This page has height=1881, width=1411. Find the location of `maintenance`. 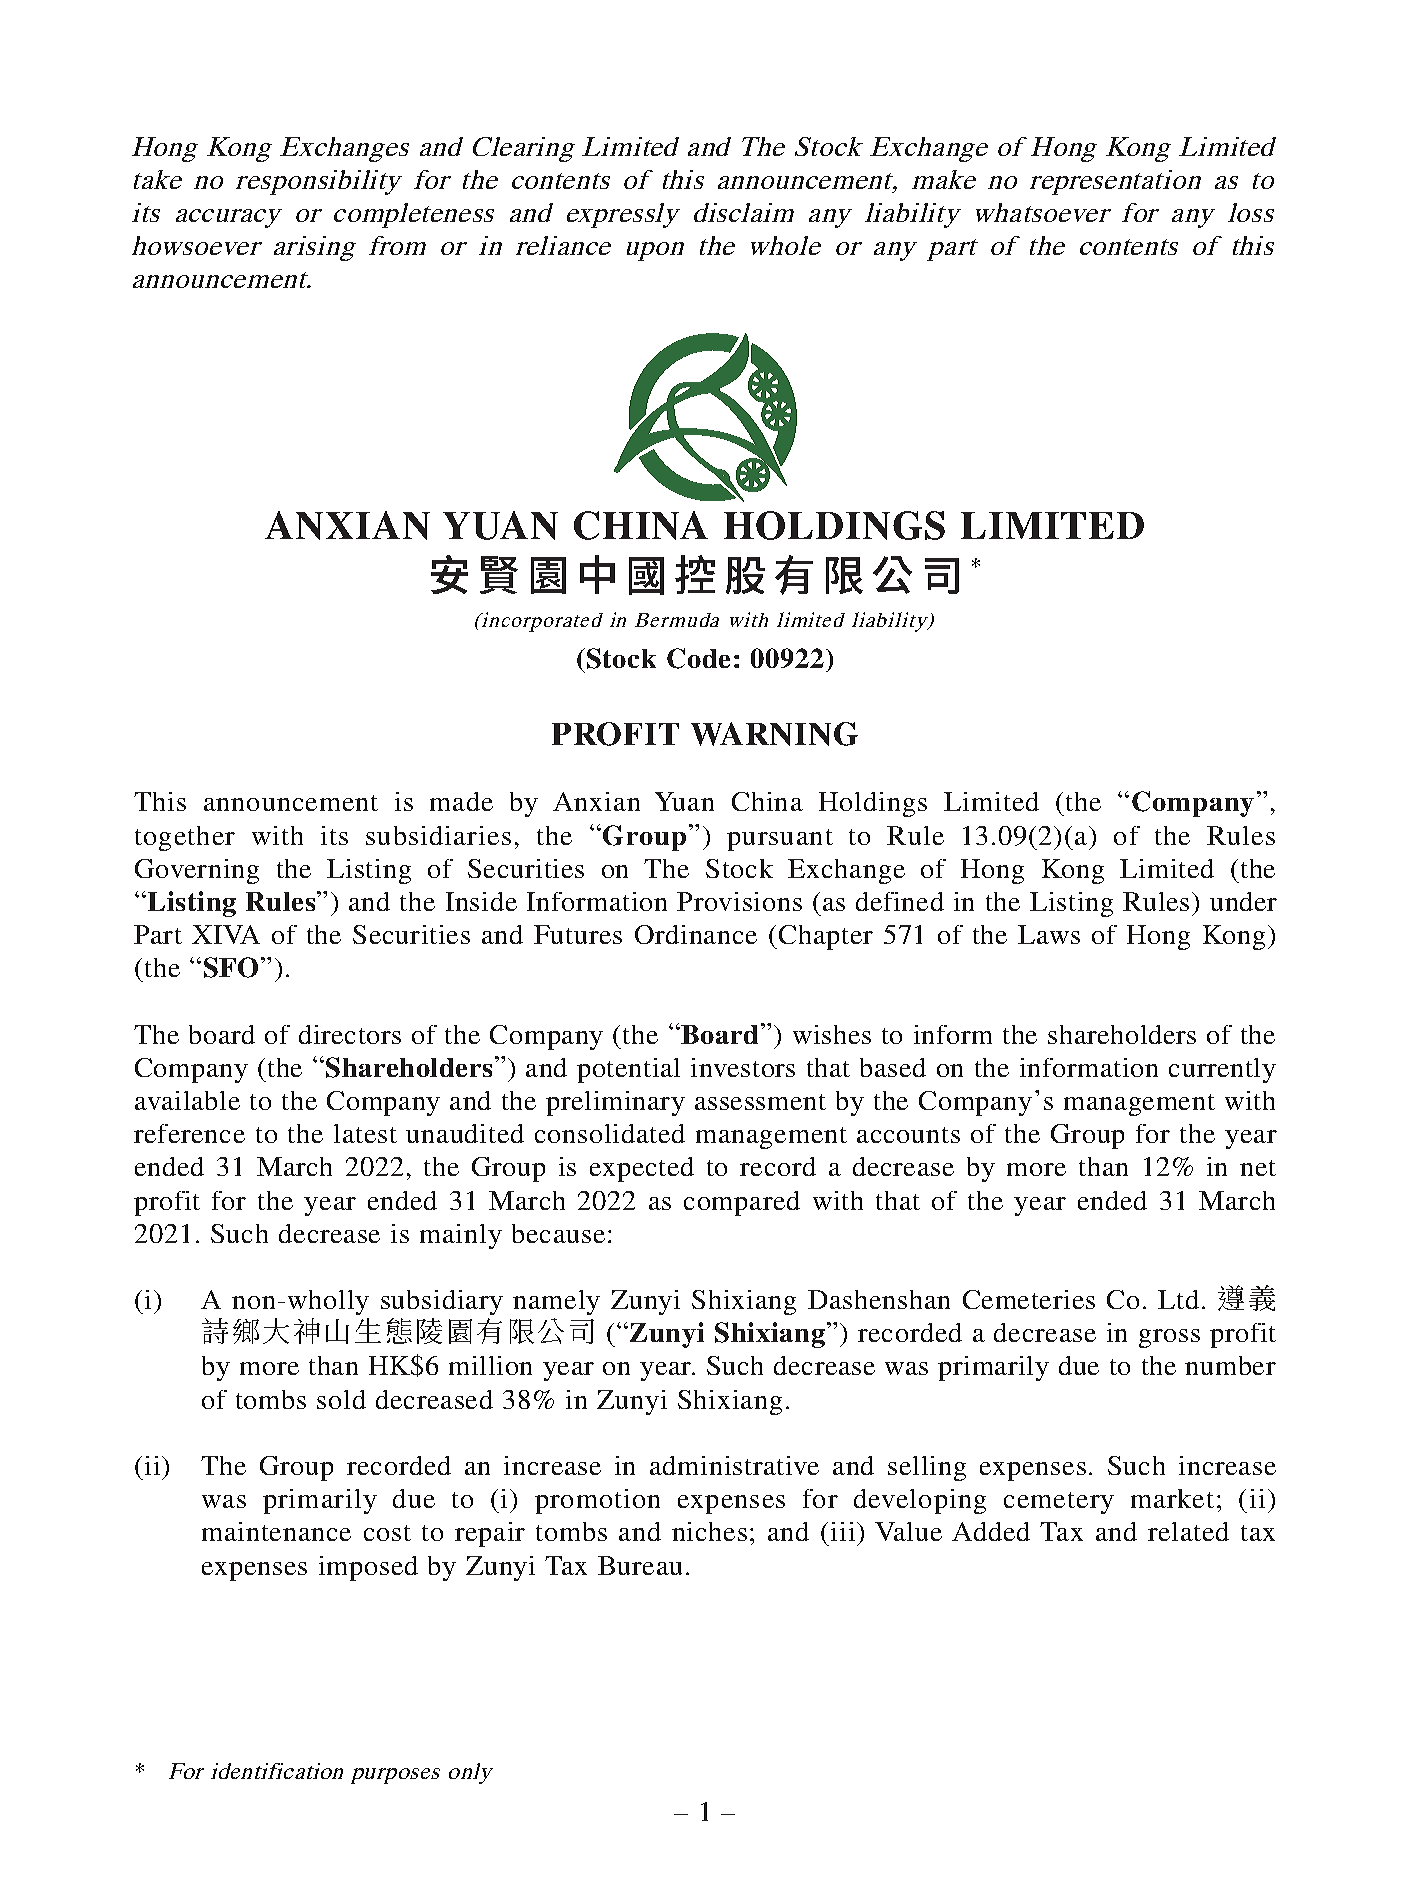

maintenance is located at coordinates (276, 1531).
